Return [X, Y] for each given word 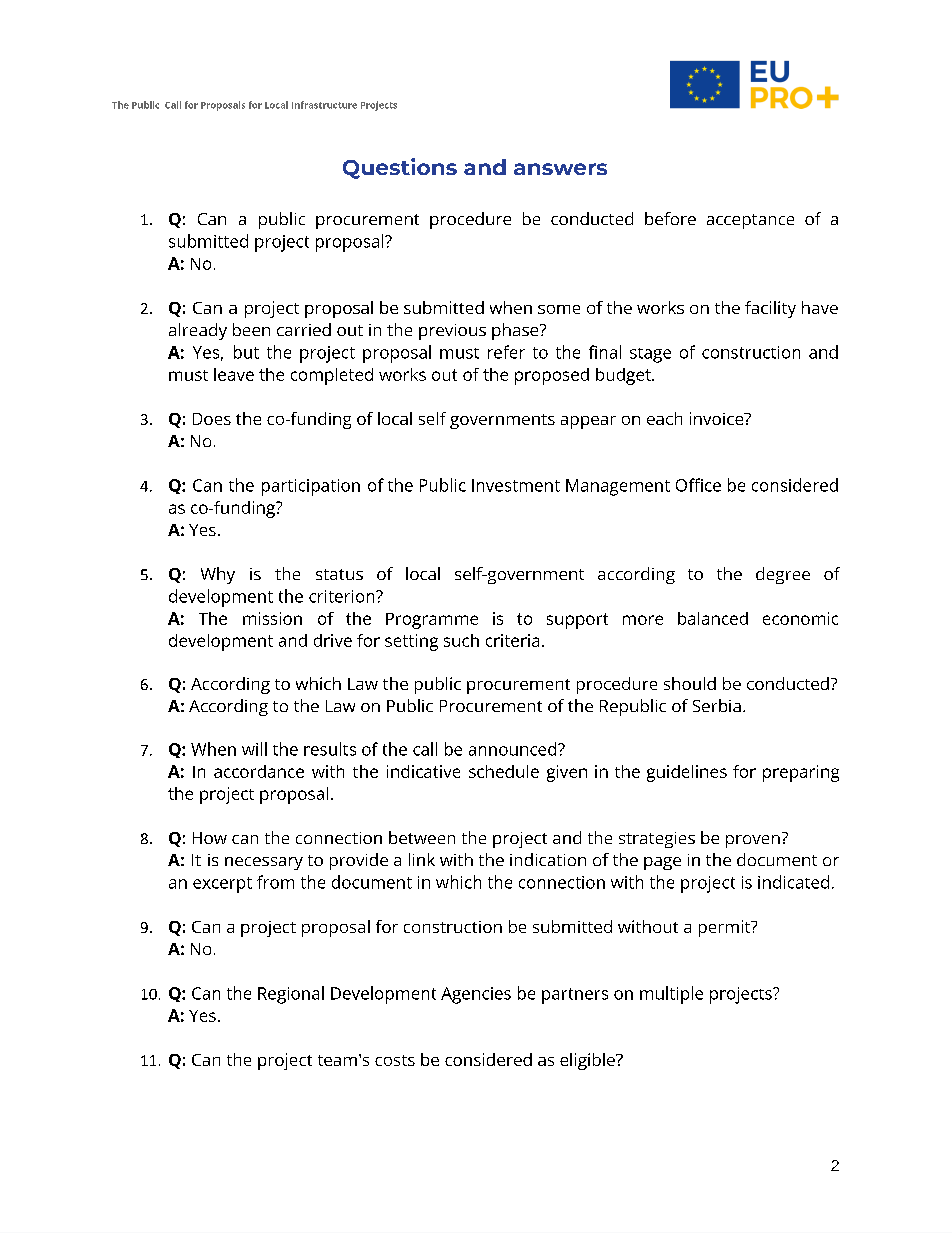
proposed [552, 376]
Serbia [717, 705]
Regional [291, 995]
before [670, 218]
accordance [259, 771]
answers [560, 169]
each [664, 418]
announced [514, 749]
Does [212, 419]
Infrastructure [324, 105]
